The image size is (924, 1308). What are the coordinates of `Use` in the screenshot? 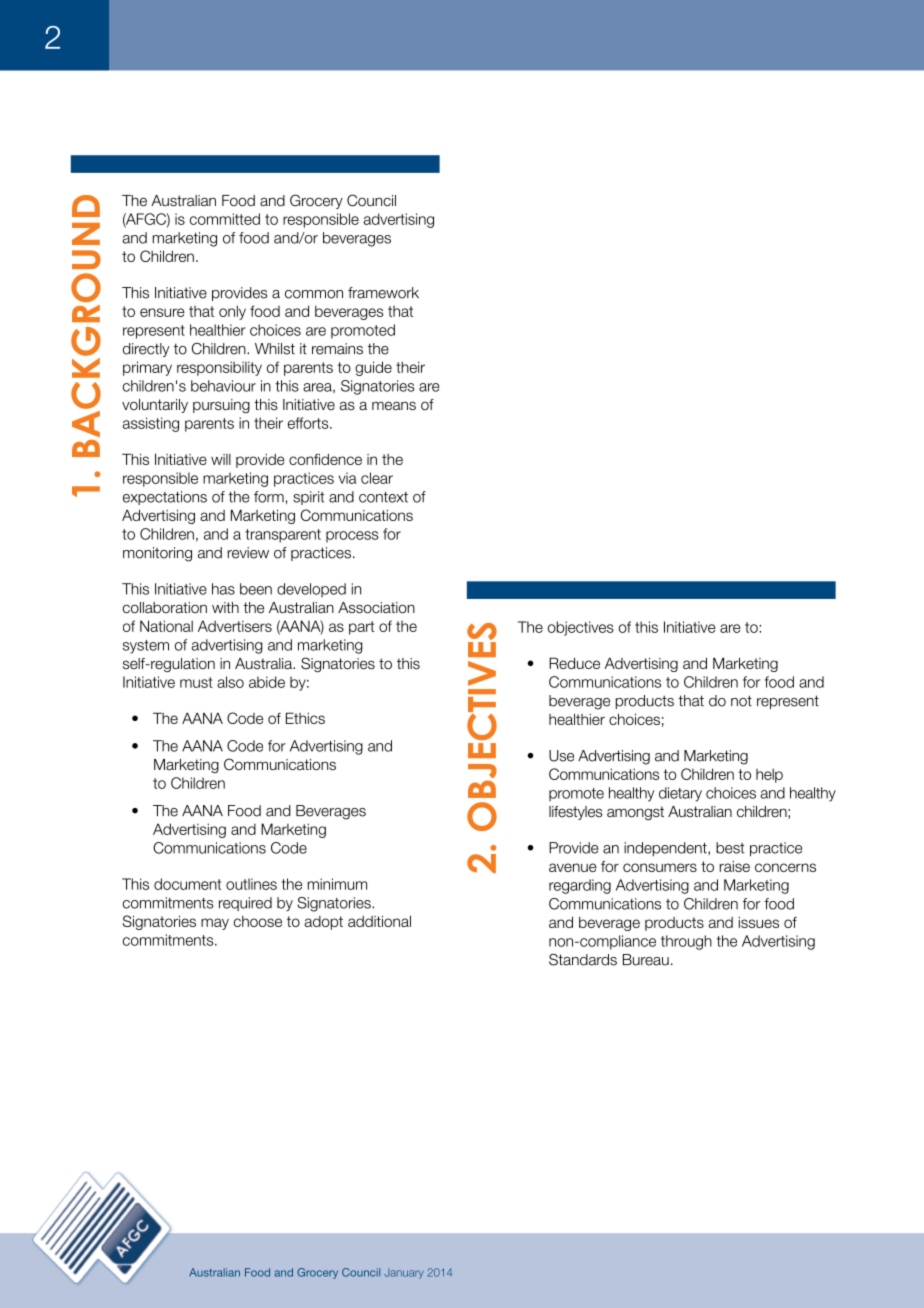 It's located at (561, 756).
